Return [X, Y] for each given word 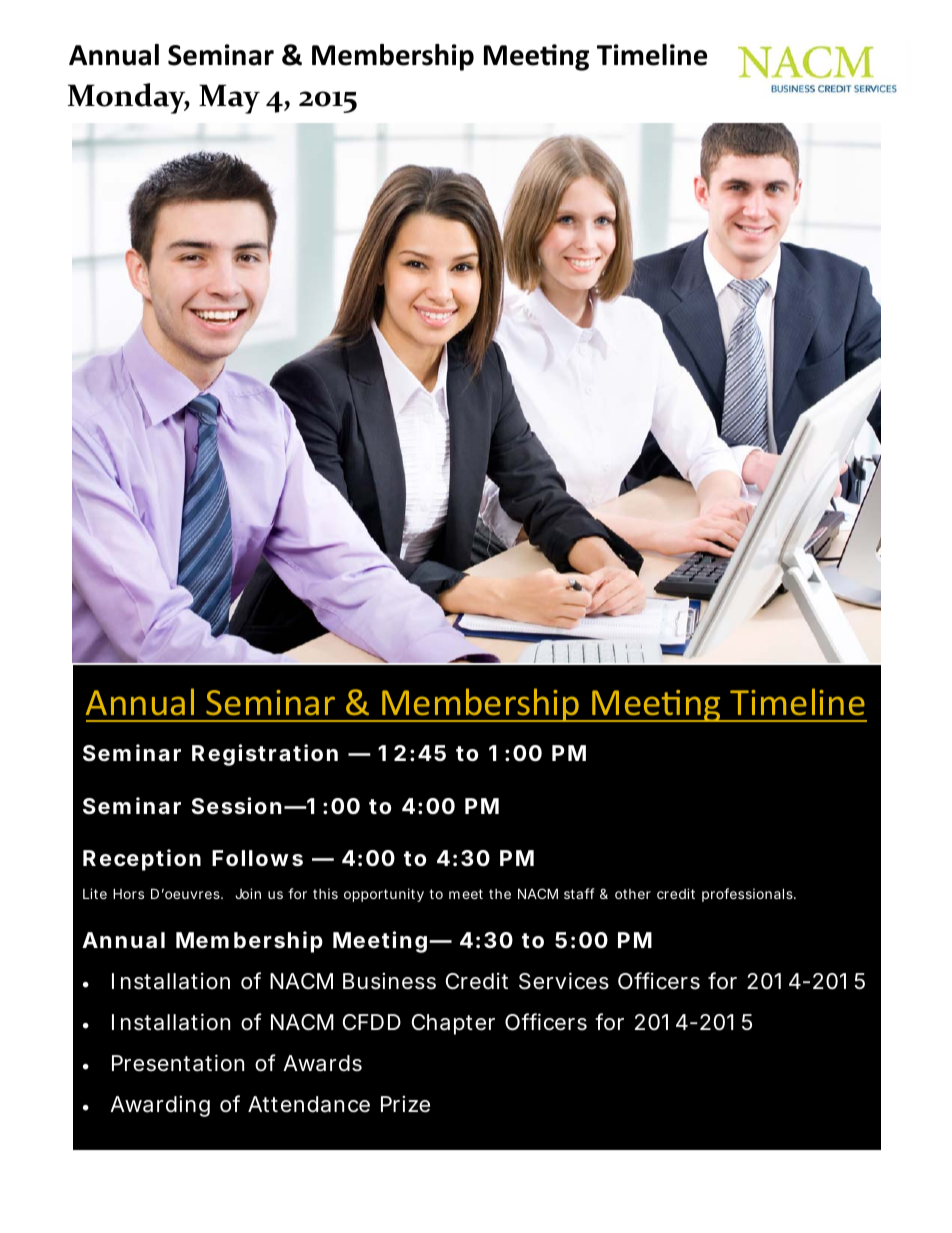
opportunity [384, 895]
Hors [128, 893]
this [325, 893]
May [229, 99]
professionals [748, 895]
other [633, 894]
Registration [265, 755]
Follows [257, 858]
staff [579, 893]
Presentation [178, 1063]
